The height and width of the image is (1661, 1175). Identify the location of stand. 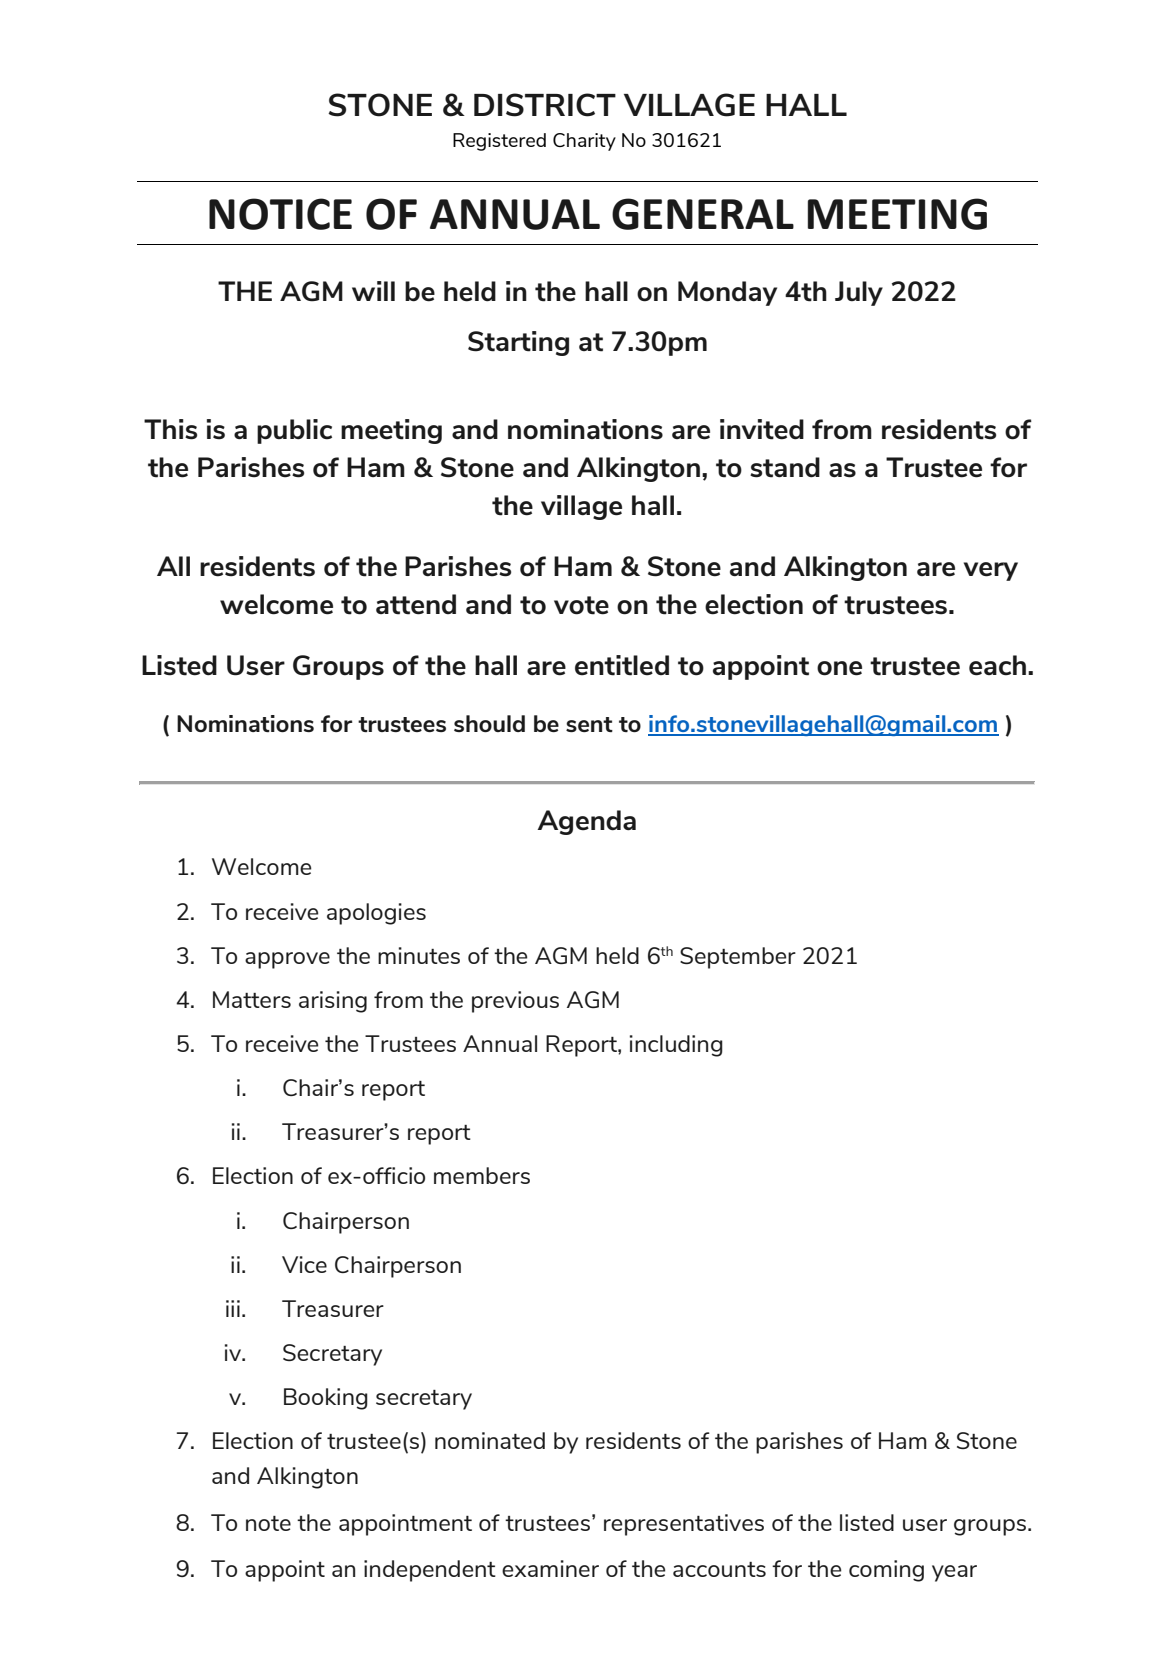
(785, 467).
